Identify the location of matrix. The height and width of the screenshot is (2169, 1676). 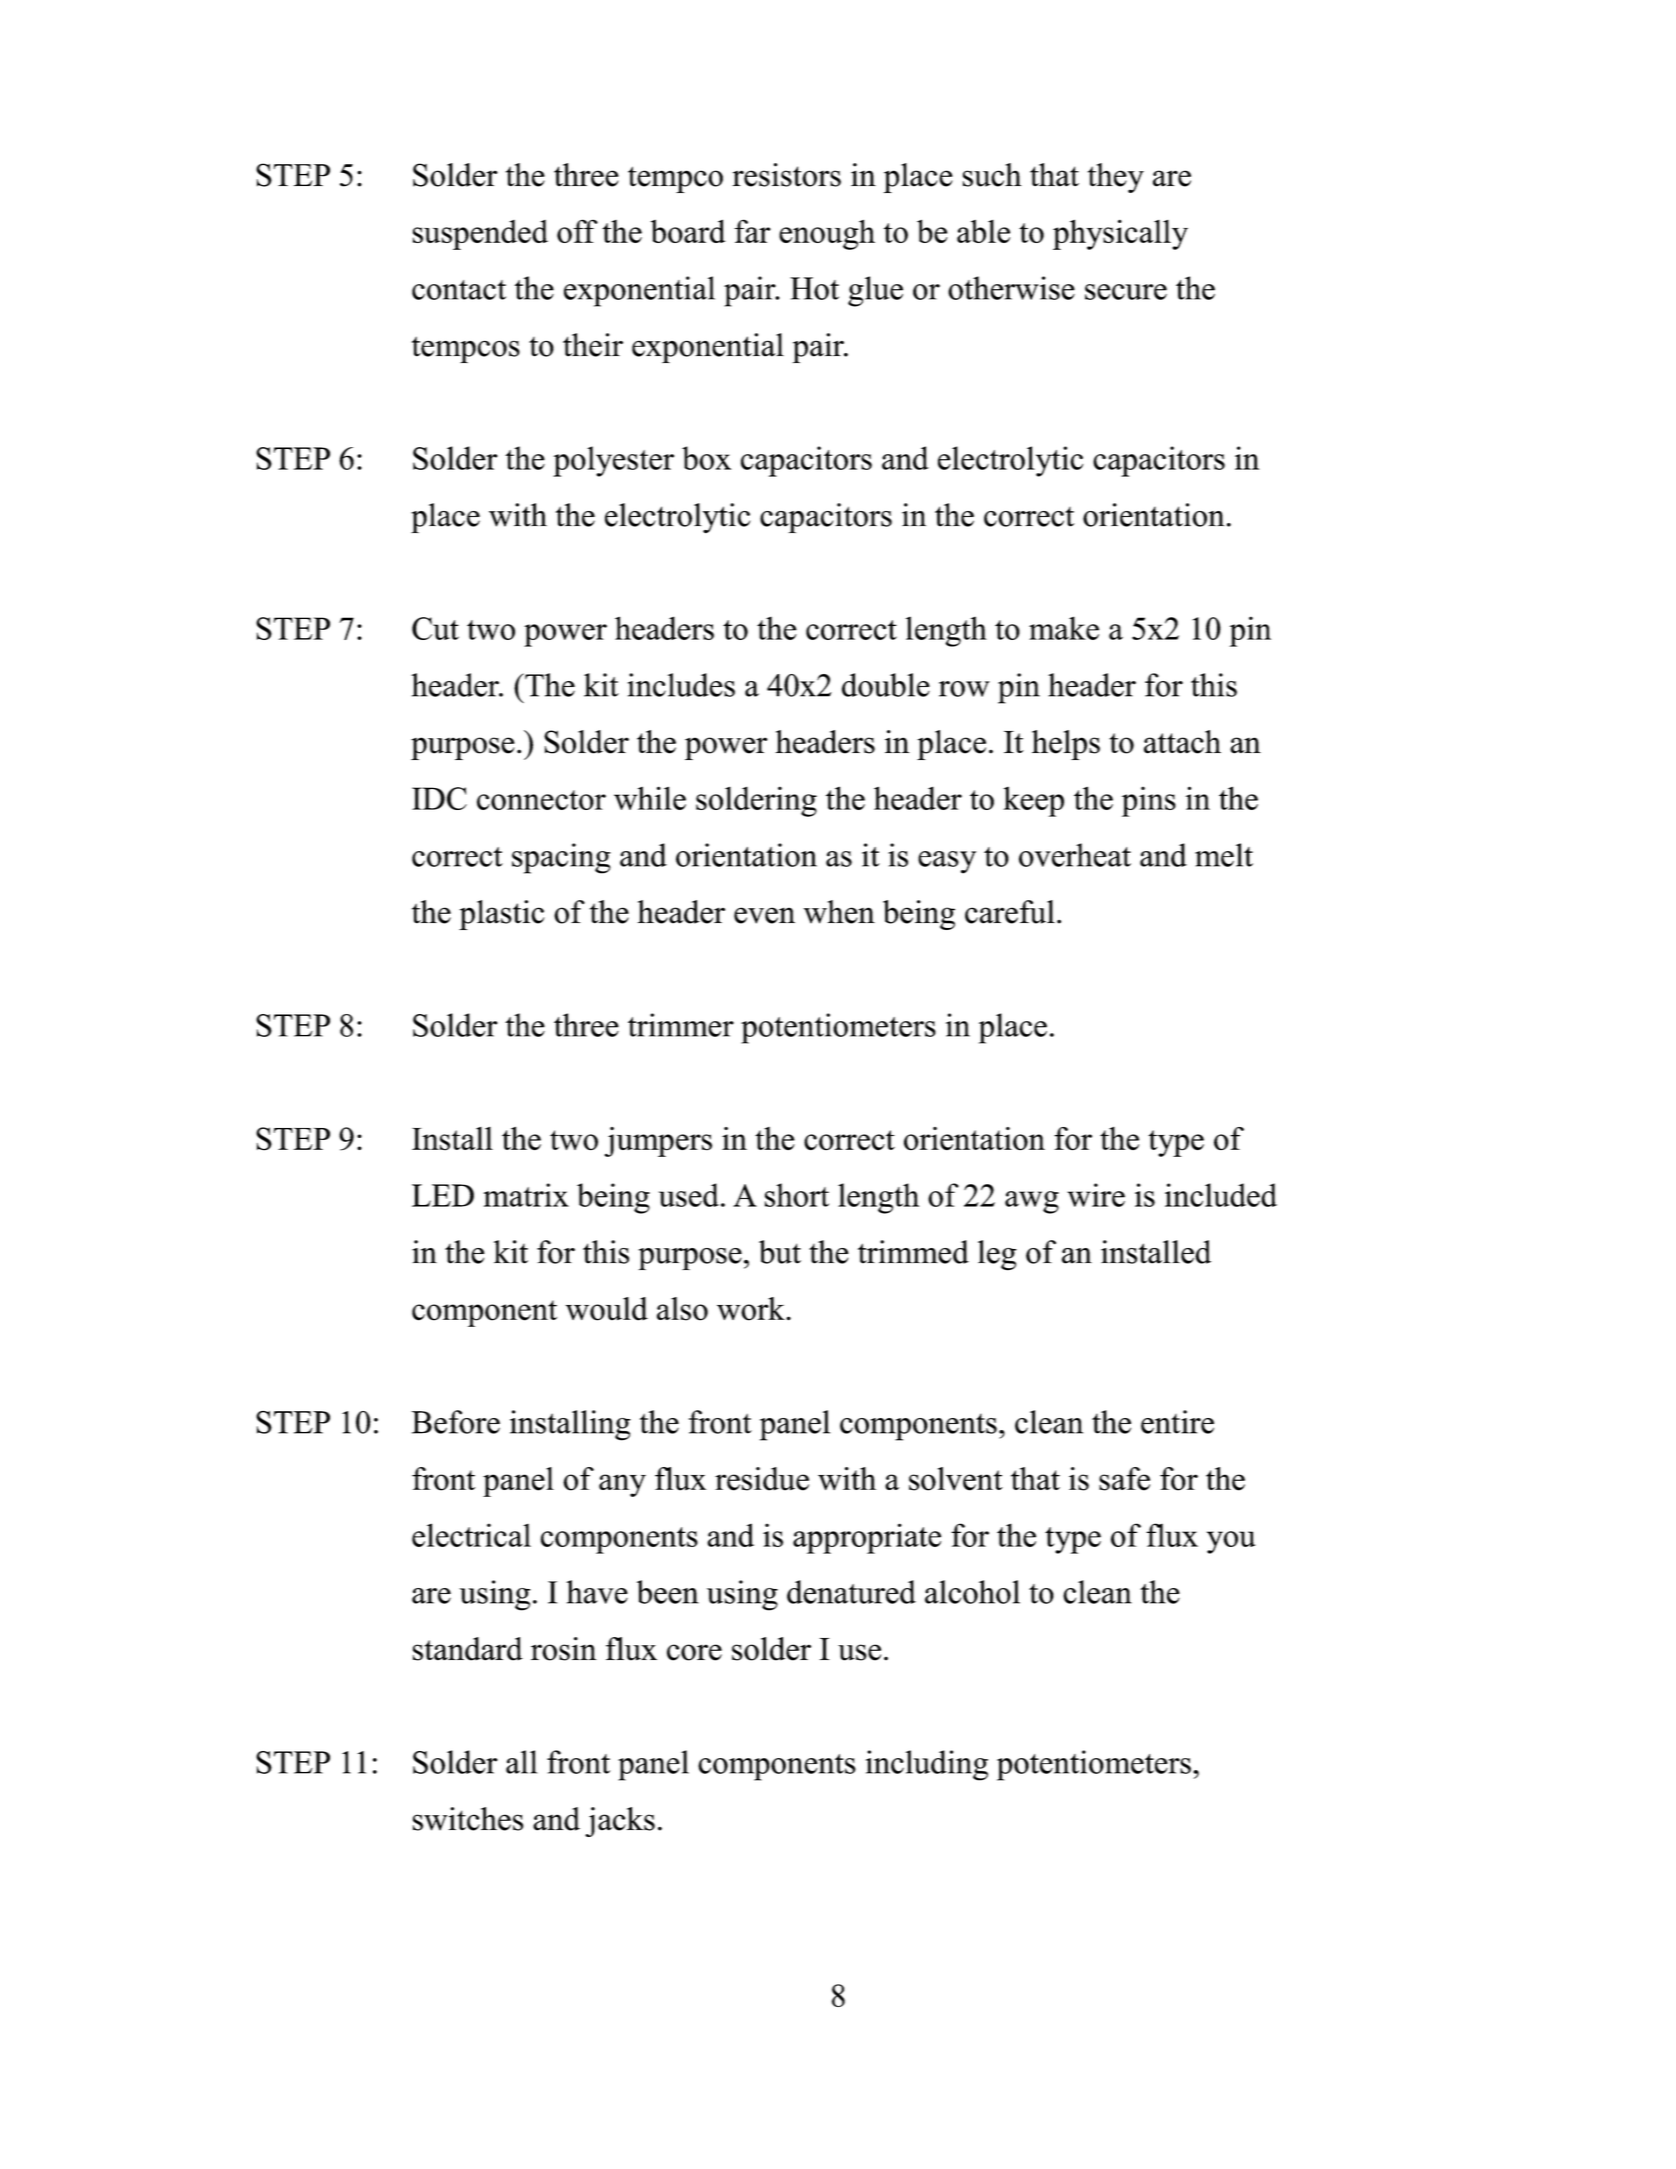
(526, 1195).
